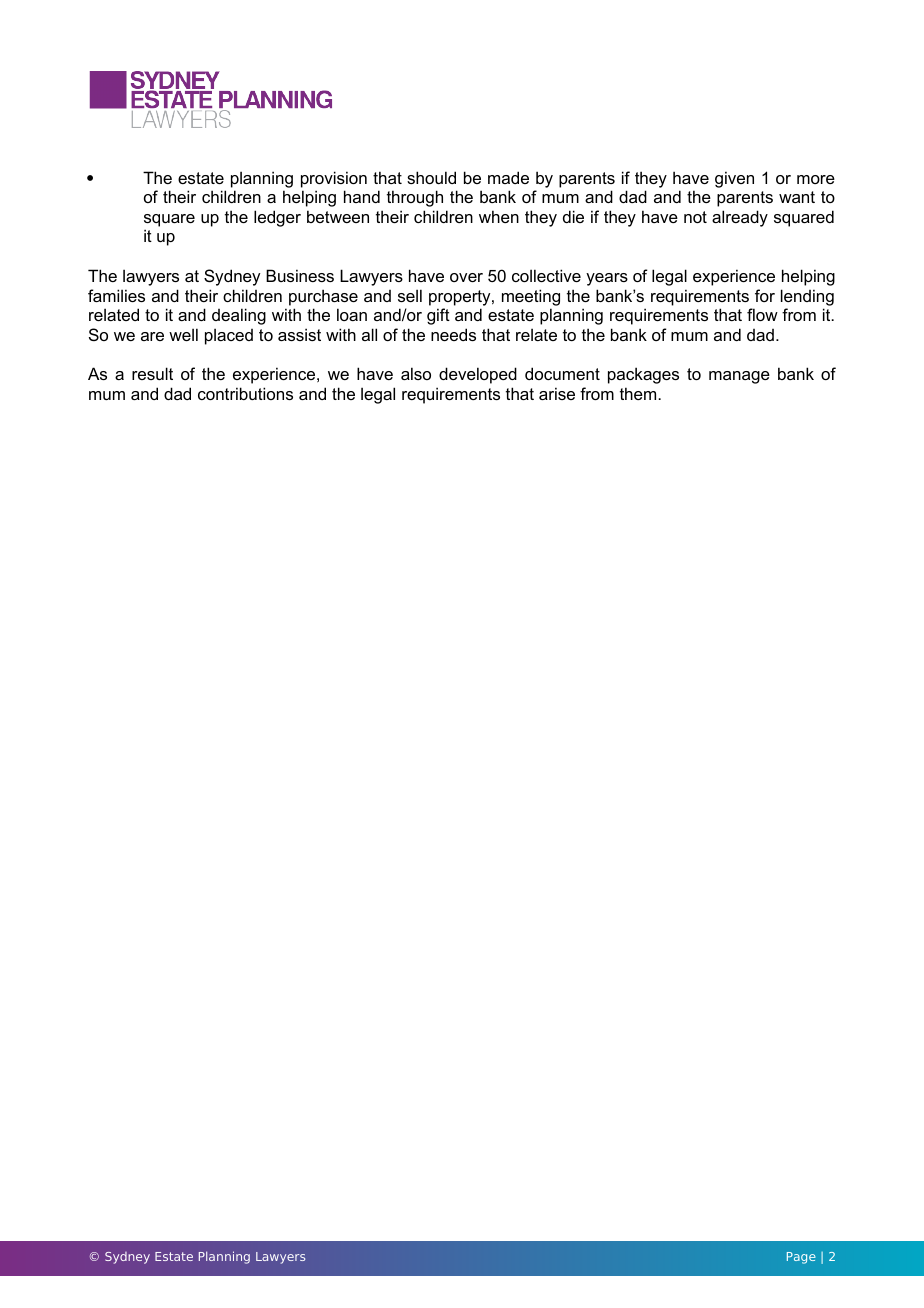  I want to click on developed, so click(478, 375).
